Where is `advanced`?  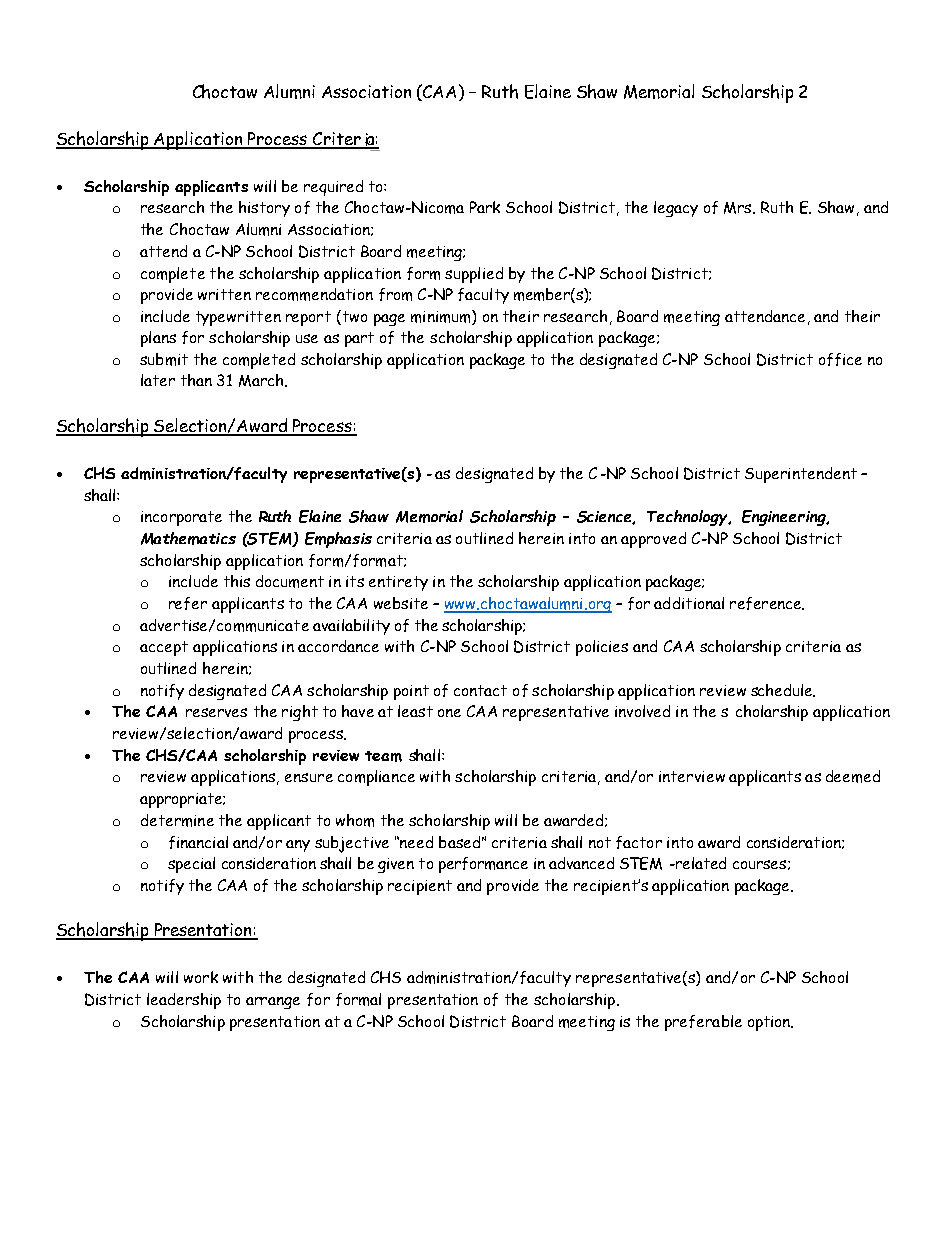
advanced is located at coordinates (581, 863).
